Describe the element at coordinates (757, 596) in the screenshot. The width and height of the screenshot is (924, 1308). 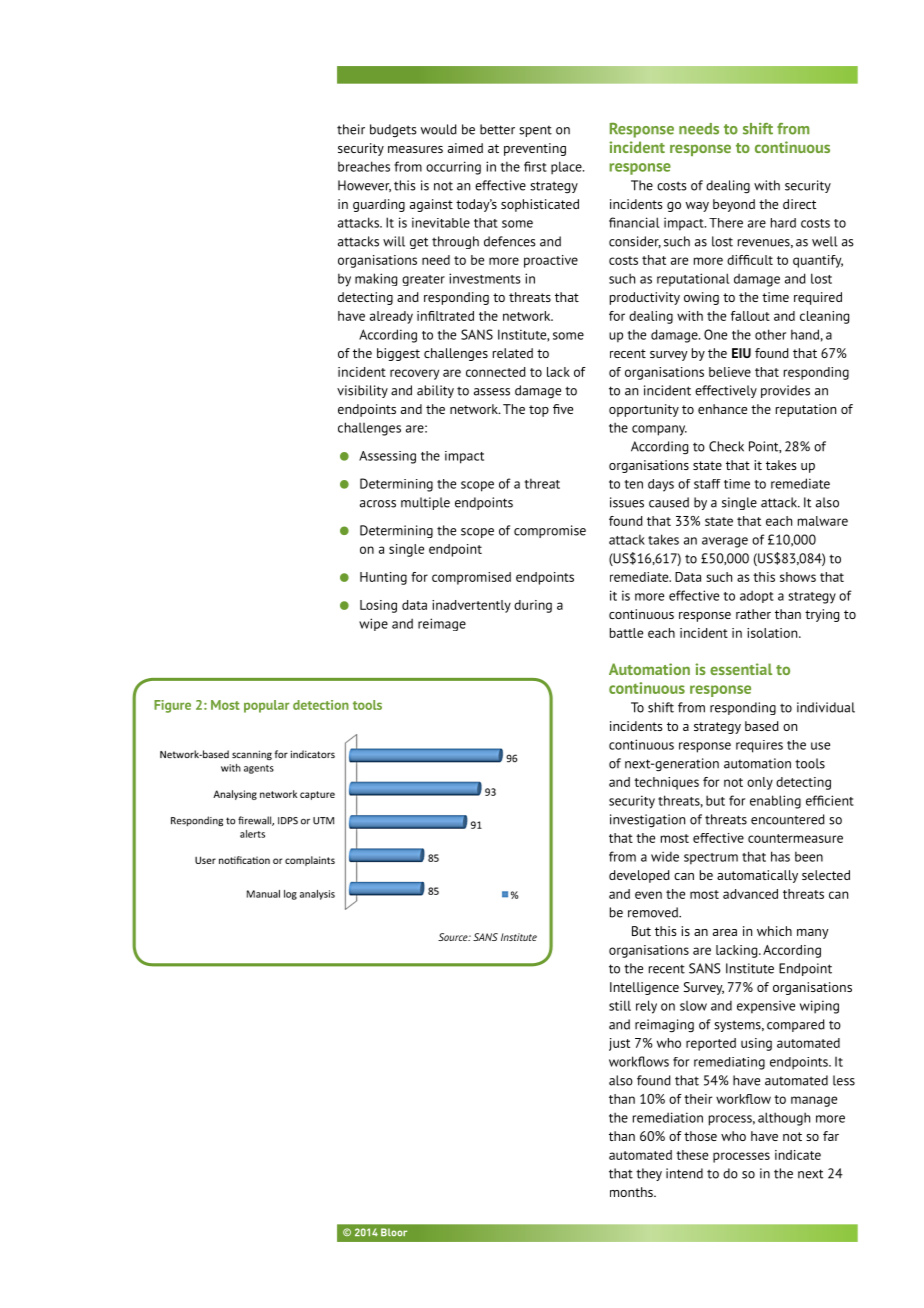
I see `adopt` at that location.
